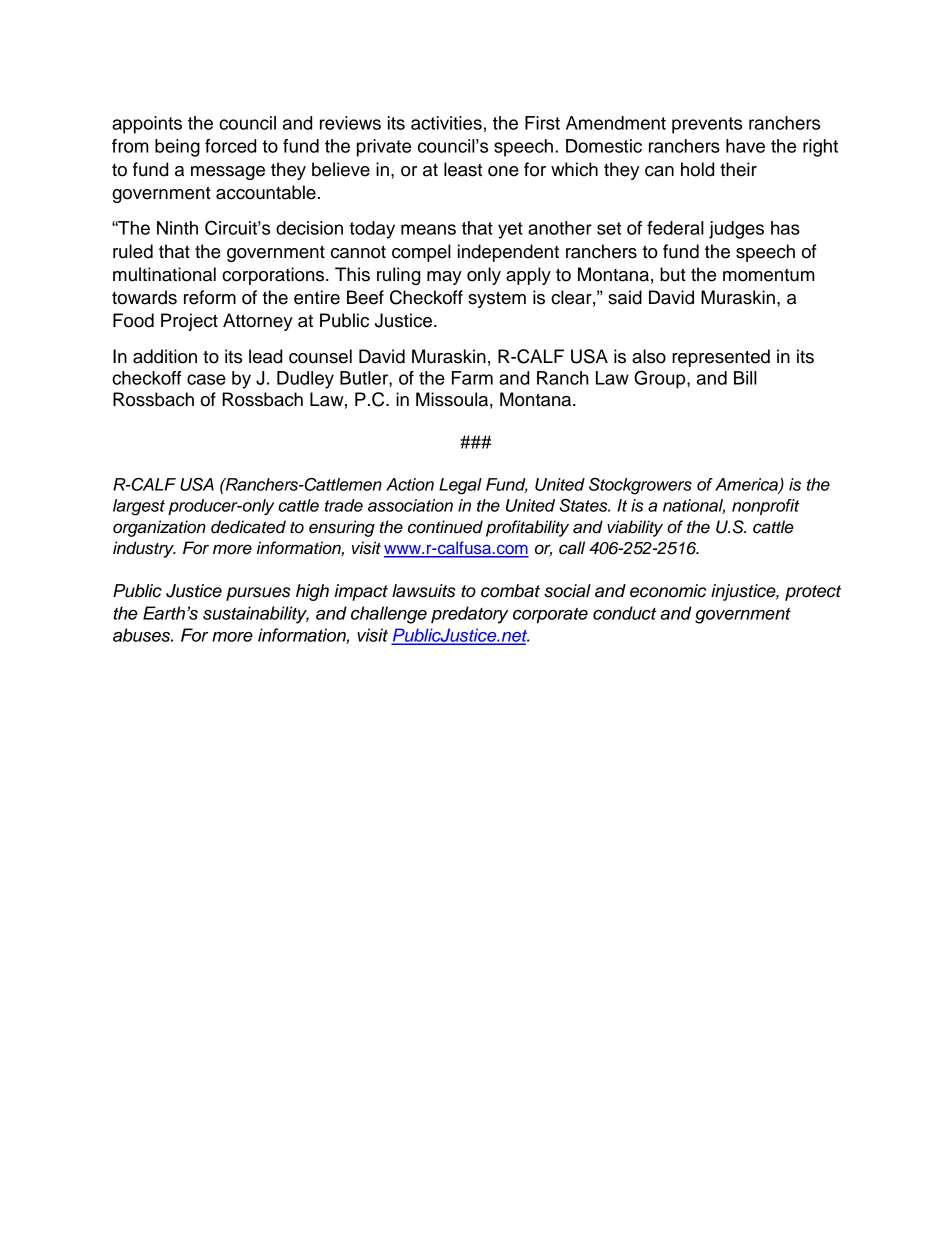  What do you see at coordinates (139, 507) in the screenshot?
I see `largest` at bounding box center [139, 507].
